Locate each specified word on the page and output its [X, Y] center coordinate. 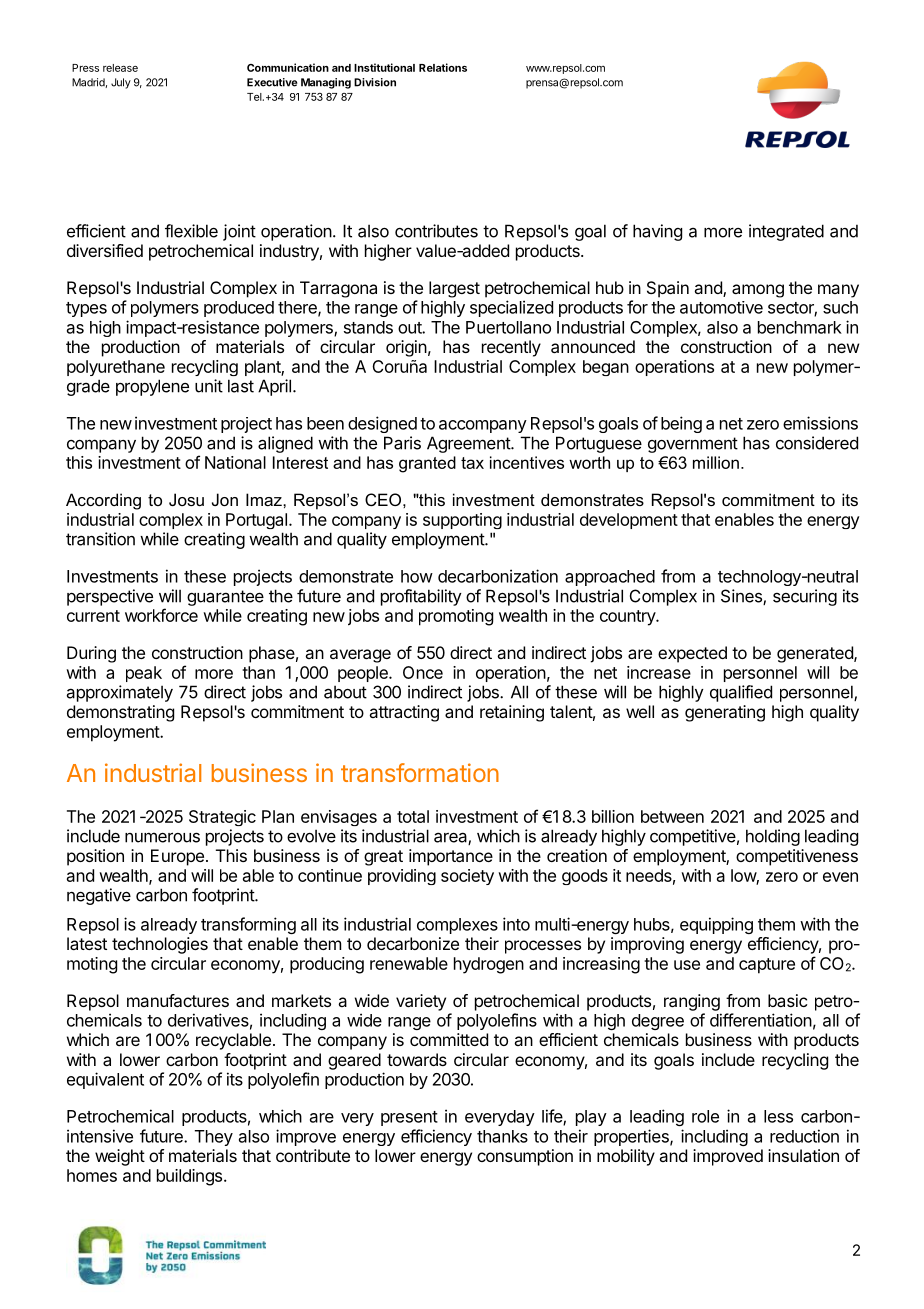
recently [511, 348]
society [467, 877]
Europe [177, 857]
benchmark [800, 327]
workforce [161, 615]
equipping [716, 925]
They [214, 1138]
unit [209, 386]
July [121, 83]
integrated [786, 232]
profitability [421, 597]
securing [805, 597]
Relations [443, 67]
